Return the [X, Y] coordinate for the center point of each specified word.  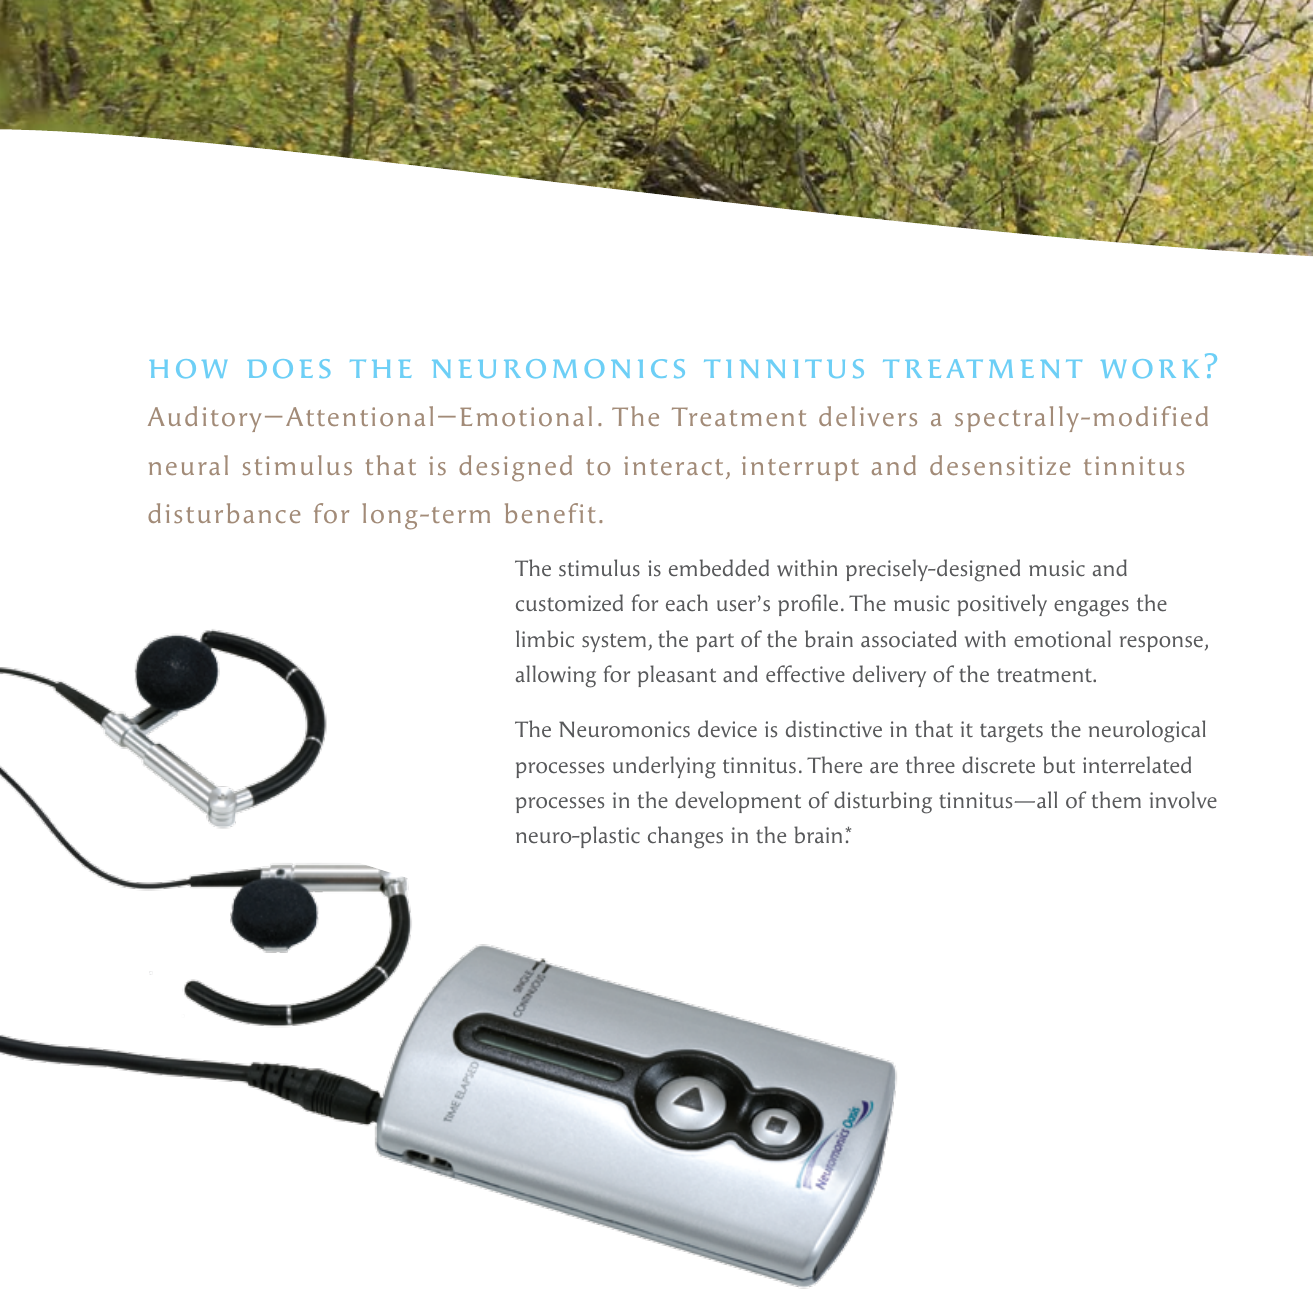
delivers [868, 416]
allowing [556, 676]
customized [569, 603]
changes [685, 837]
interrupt [800, 468]
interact [673, 465]
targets [1011, 733]
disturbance [224, 513]
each [687, 602]
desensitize [1000, 465]
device [727, 729]
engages [1091, 608]
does [288, 368]
